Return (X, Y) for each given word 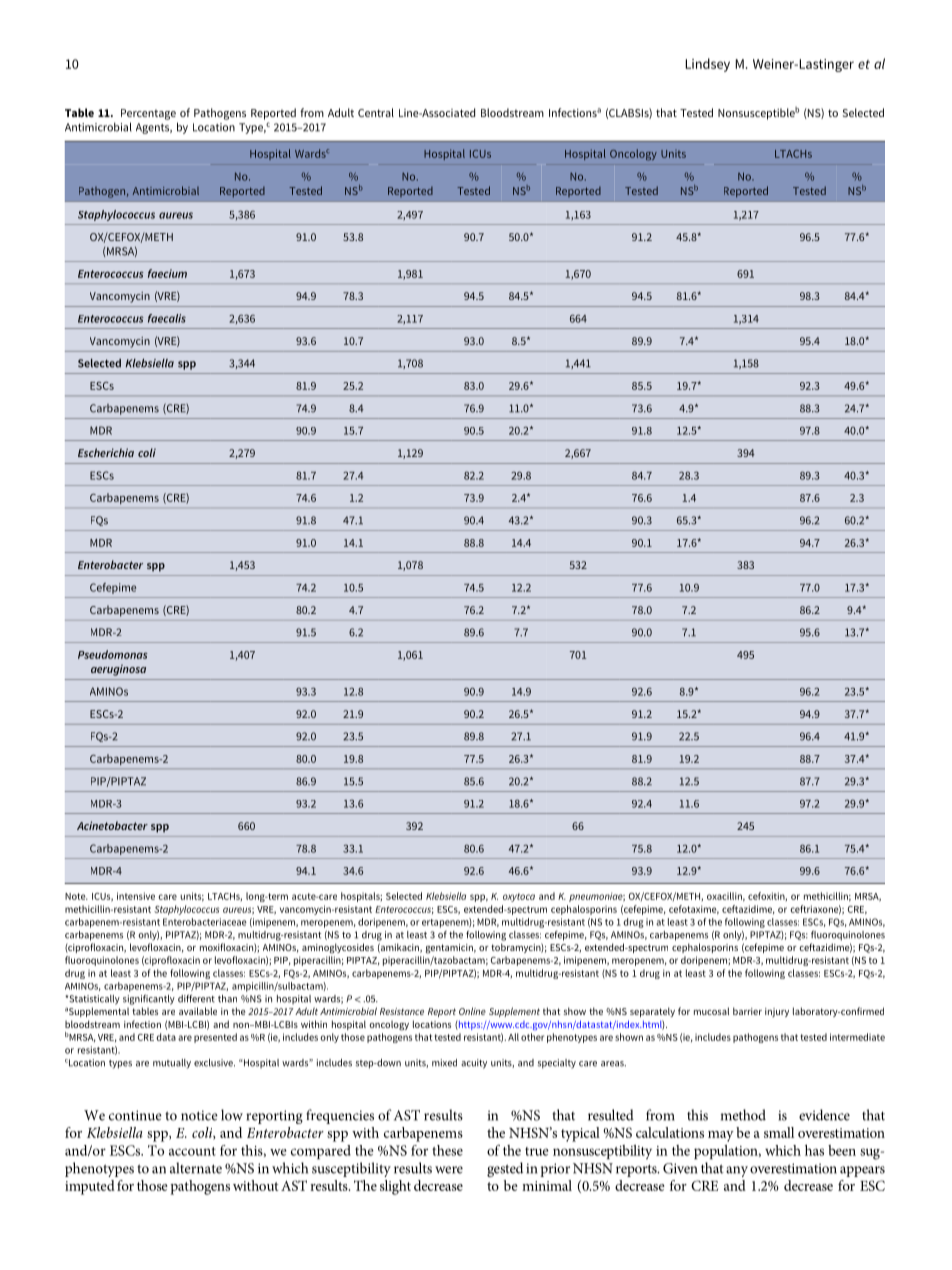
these (447, 1150)
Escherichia (106, 452)
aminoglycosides (338, 948)
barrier (747, 1011)
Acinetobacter (112, 825)
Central (376, 112)
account (192, 1151)
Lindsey (707, 65)
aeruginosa (118, 670)
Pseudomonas (113, 654)
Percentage (148, 114)
